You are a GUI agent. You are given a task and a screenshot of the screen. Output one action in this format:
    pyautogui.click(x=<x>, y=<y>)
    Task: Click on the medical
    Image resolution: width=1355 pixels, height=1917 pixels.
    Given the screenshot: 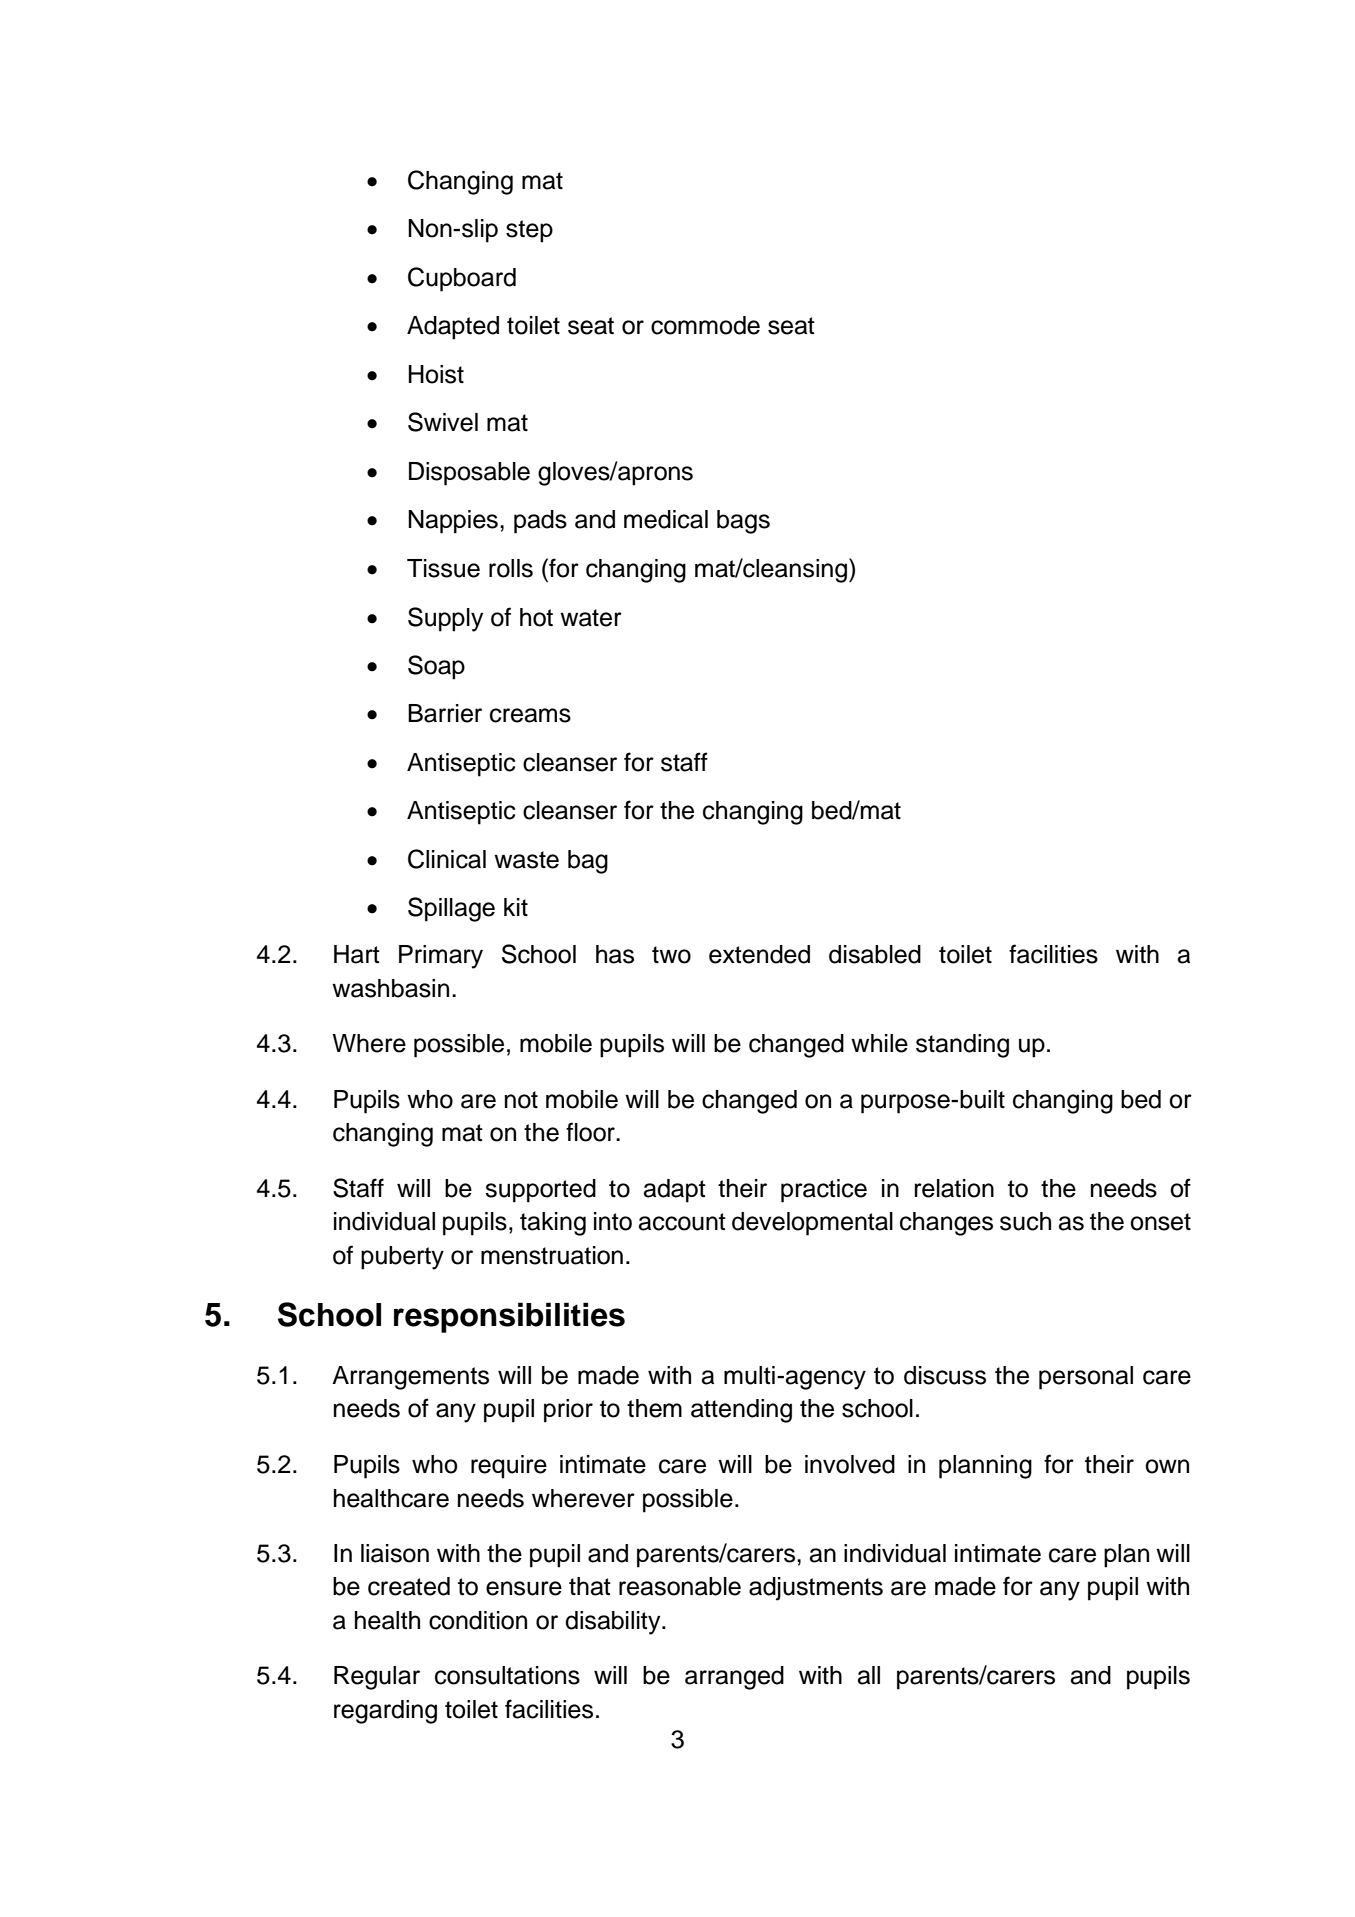 What is the action you would take?
    pyautogui.click(x=666, y=519)
